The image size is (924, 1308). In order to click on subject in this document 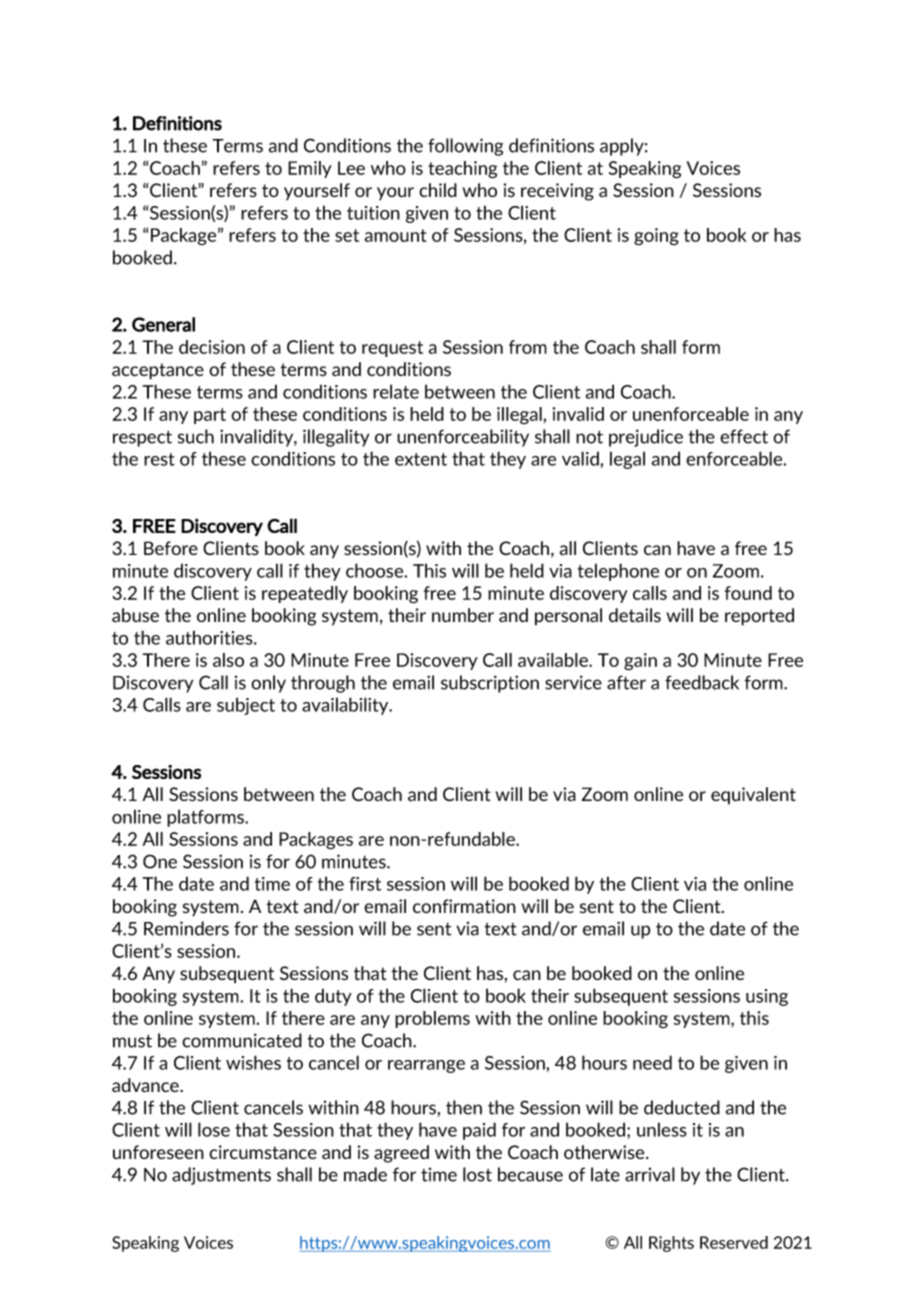, I will do `click(246, 706)`.
